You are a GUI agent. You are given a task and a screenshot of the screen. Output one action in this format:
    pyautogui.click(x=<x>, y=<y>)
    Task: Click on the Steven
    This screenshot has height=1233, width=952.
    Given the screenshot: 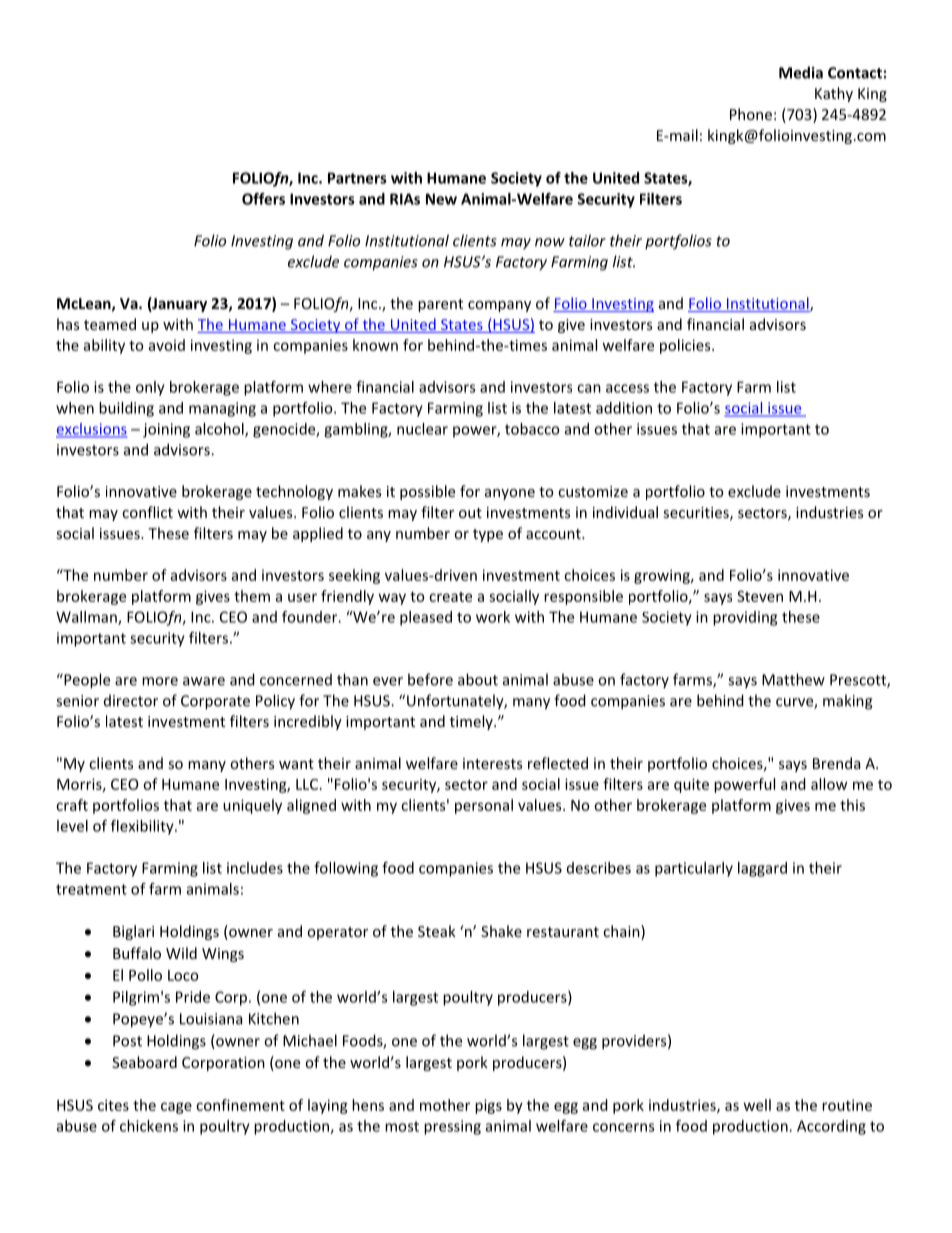 What is the action you would take?
    pyautogui.click(x=760, y=596)
